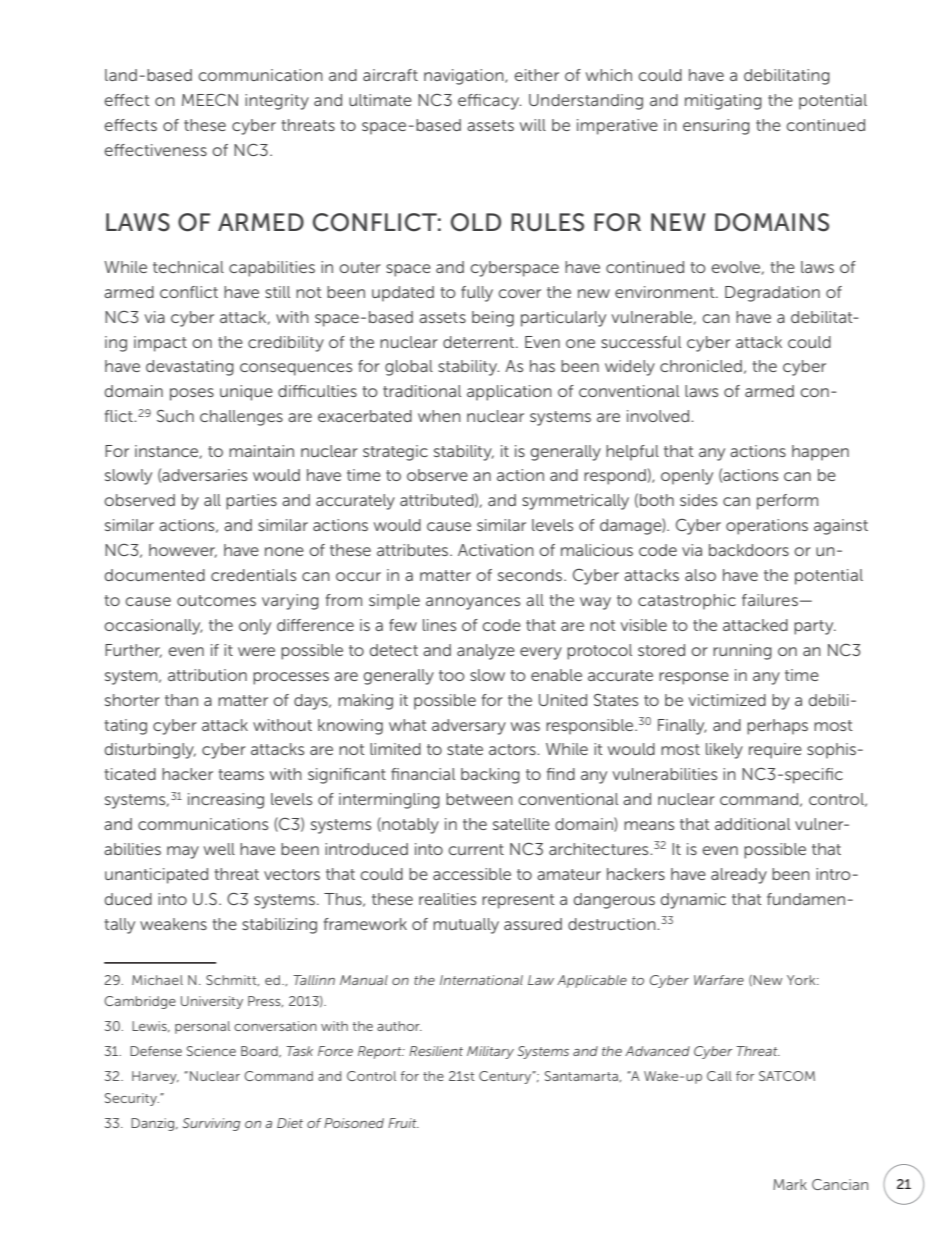 The height and width of the screenshot is (1233, 952). Describe the element at coordinates (719, 980) in the screenshot. I see `Warfare` at that location.
